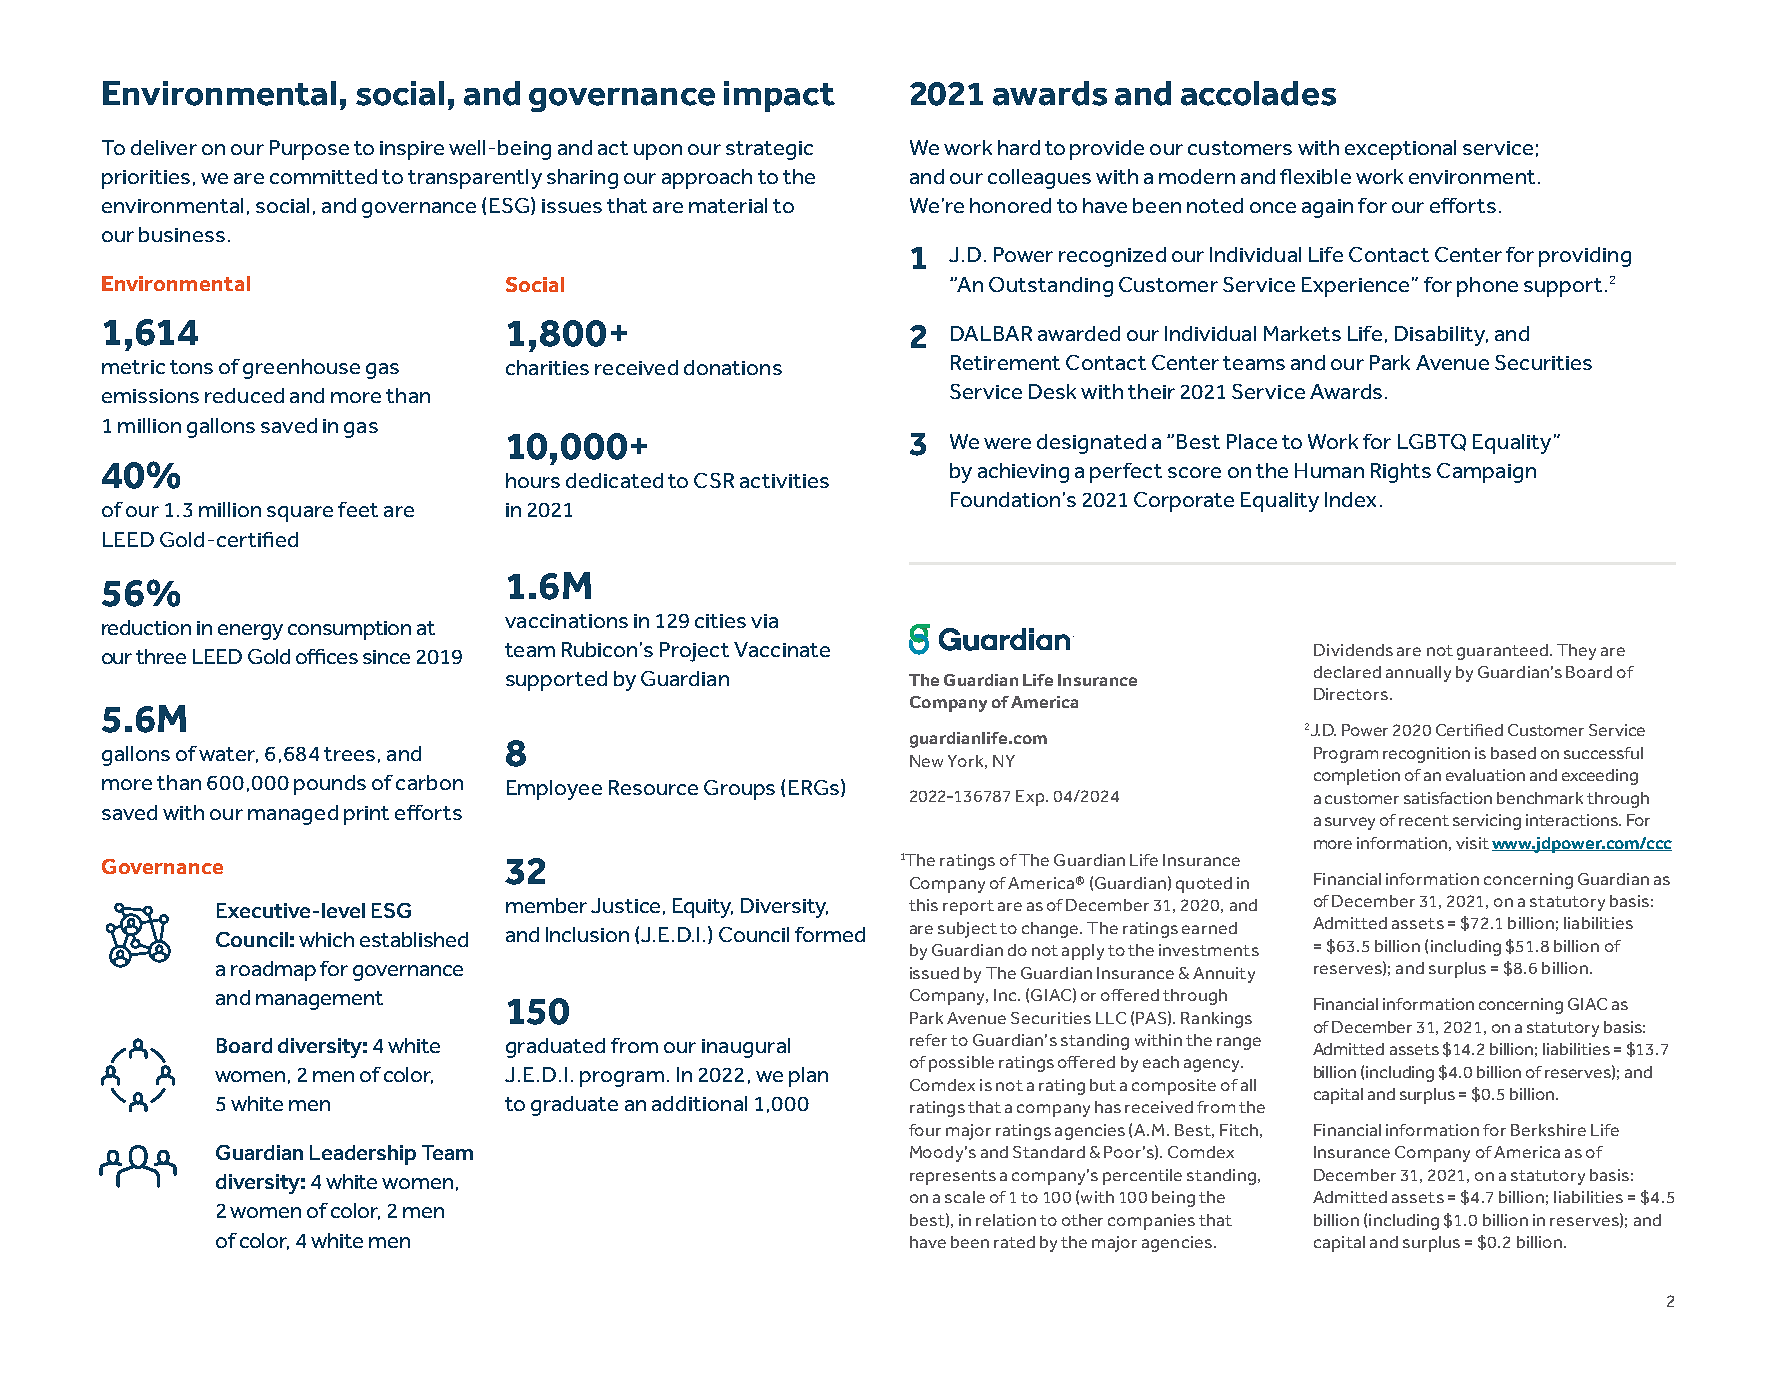 The width and height of the document is (1777, 1374). Describe the element at coordinates (965, 1197) in the document. I see `scale` at that location.
